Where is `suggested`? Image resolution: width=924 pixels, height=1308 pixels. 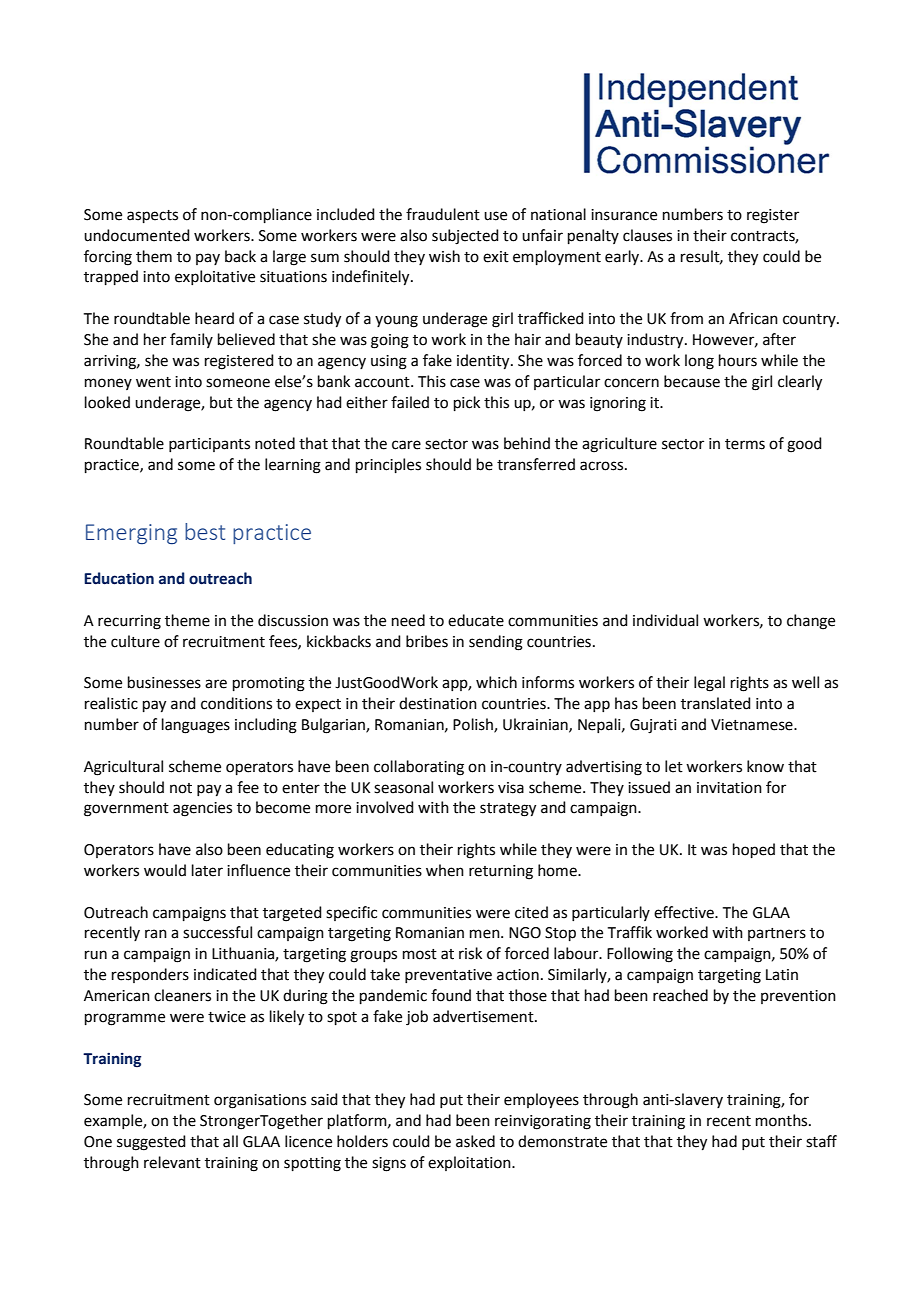 suggested is located at coordinates (151, 1143).
